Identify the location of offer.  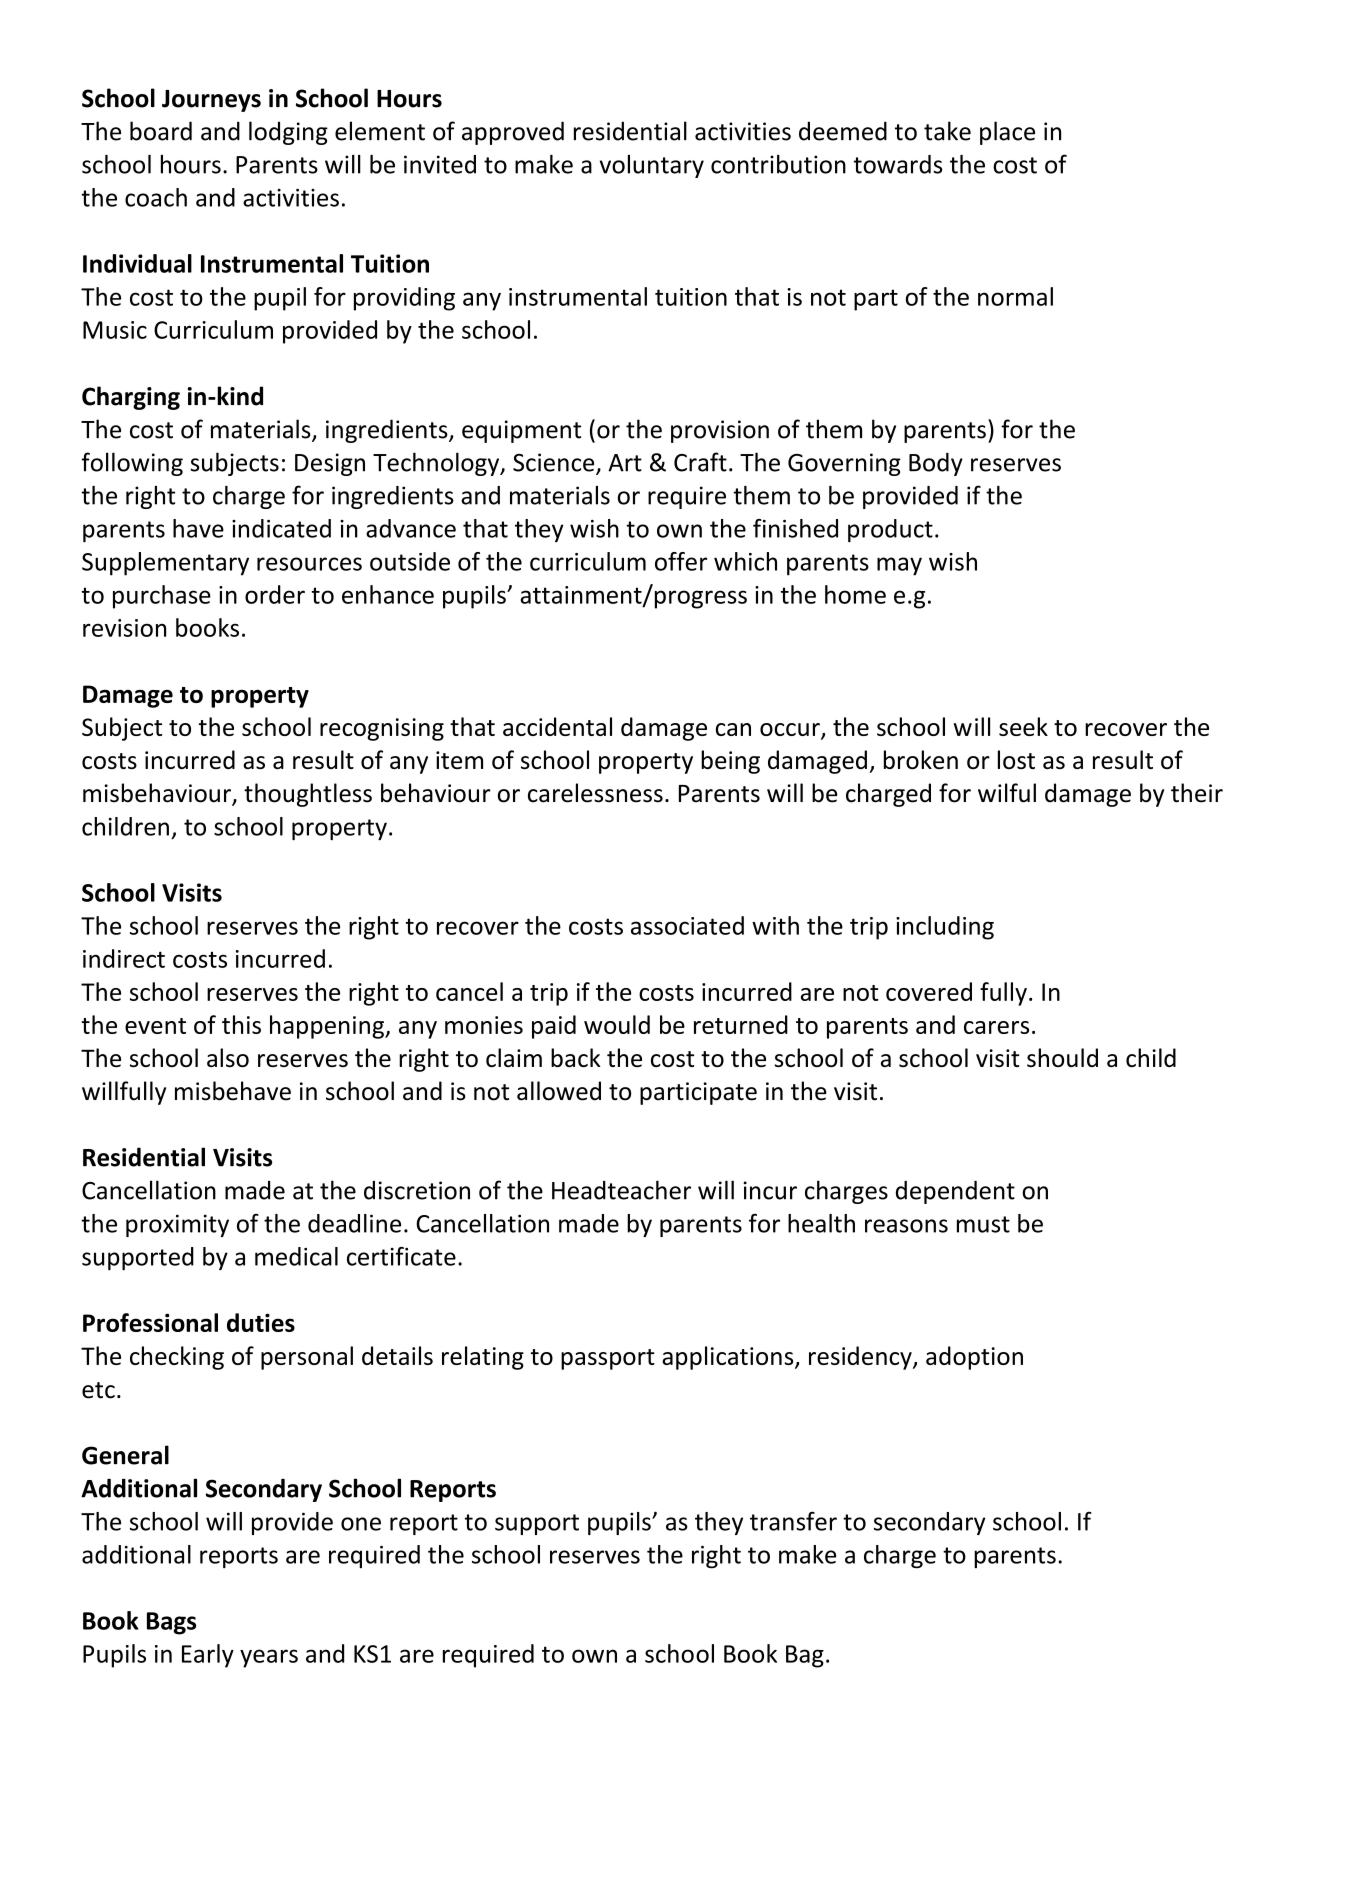
(681, 561).
